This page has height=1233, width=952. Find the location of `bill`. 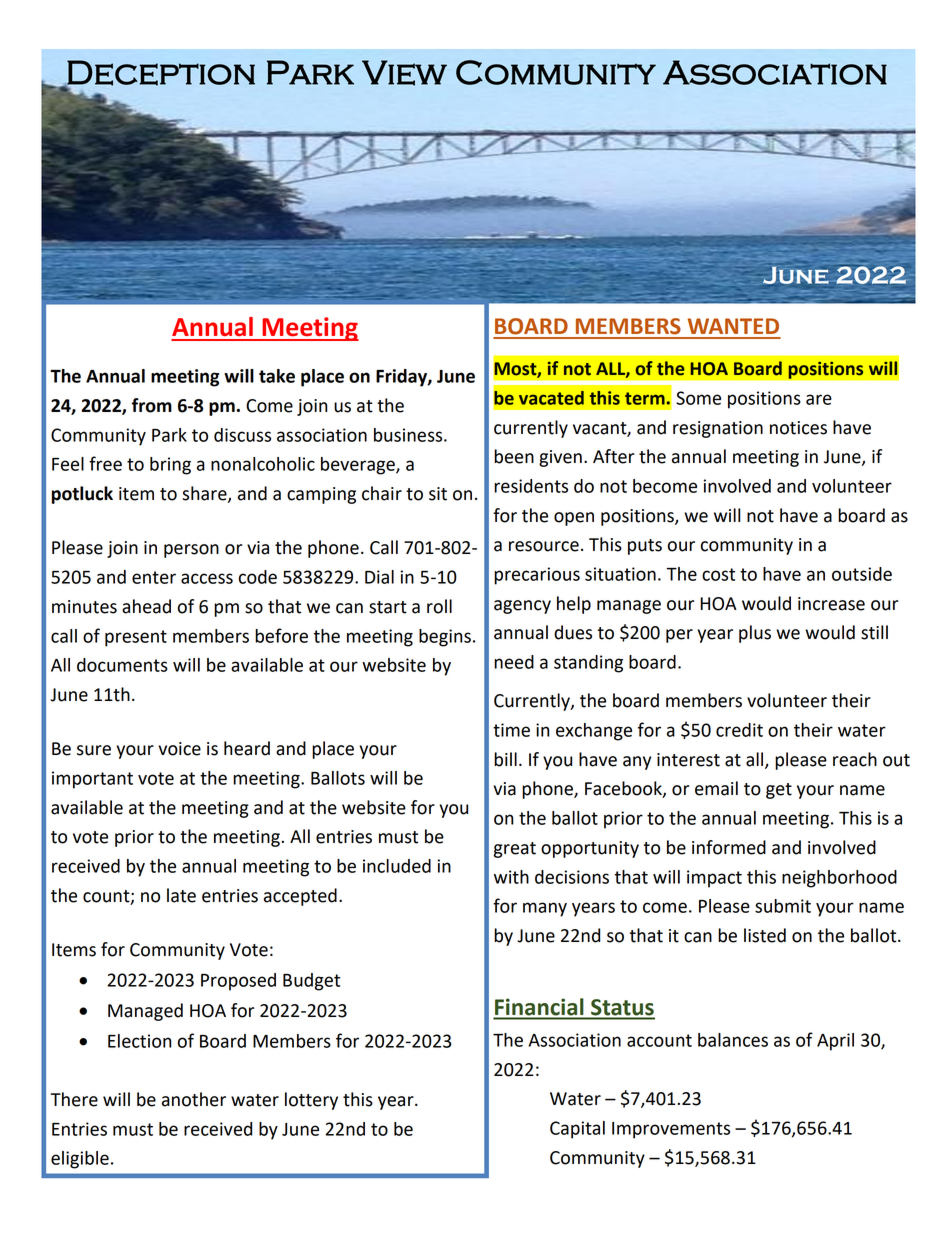

bill is located at coordinates (505, 759).
